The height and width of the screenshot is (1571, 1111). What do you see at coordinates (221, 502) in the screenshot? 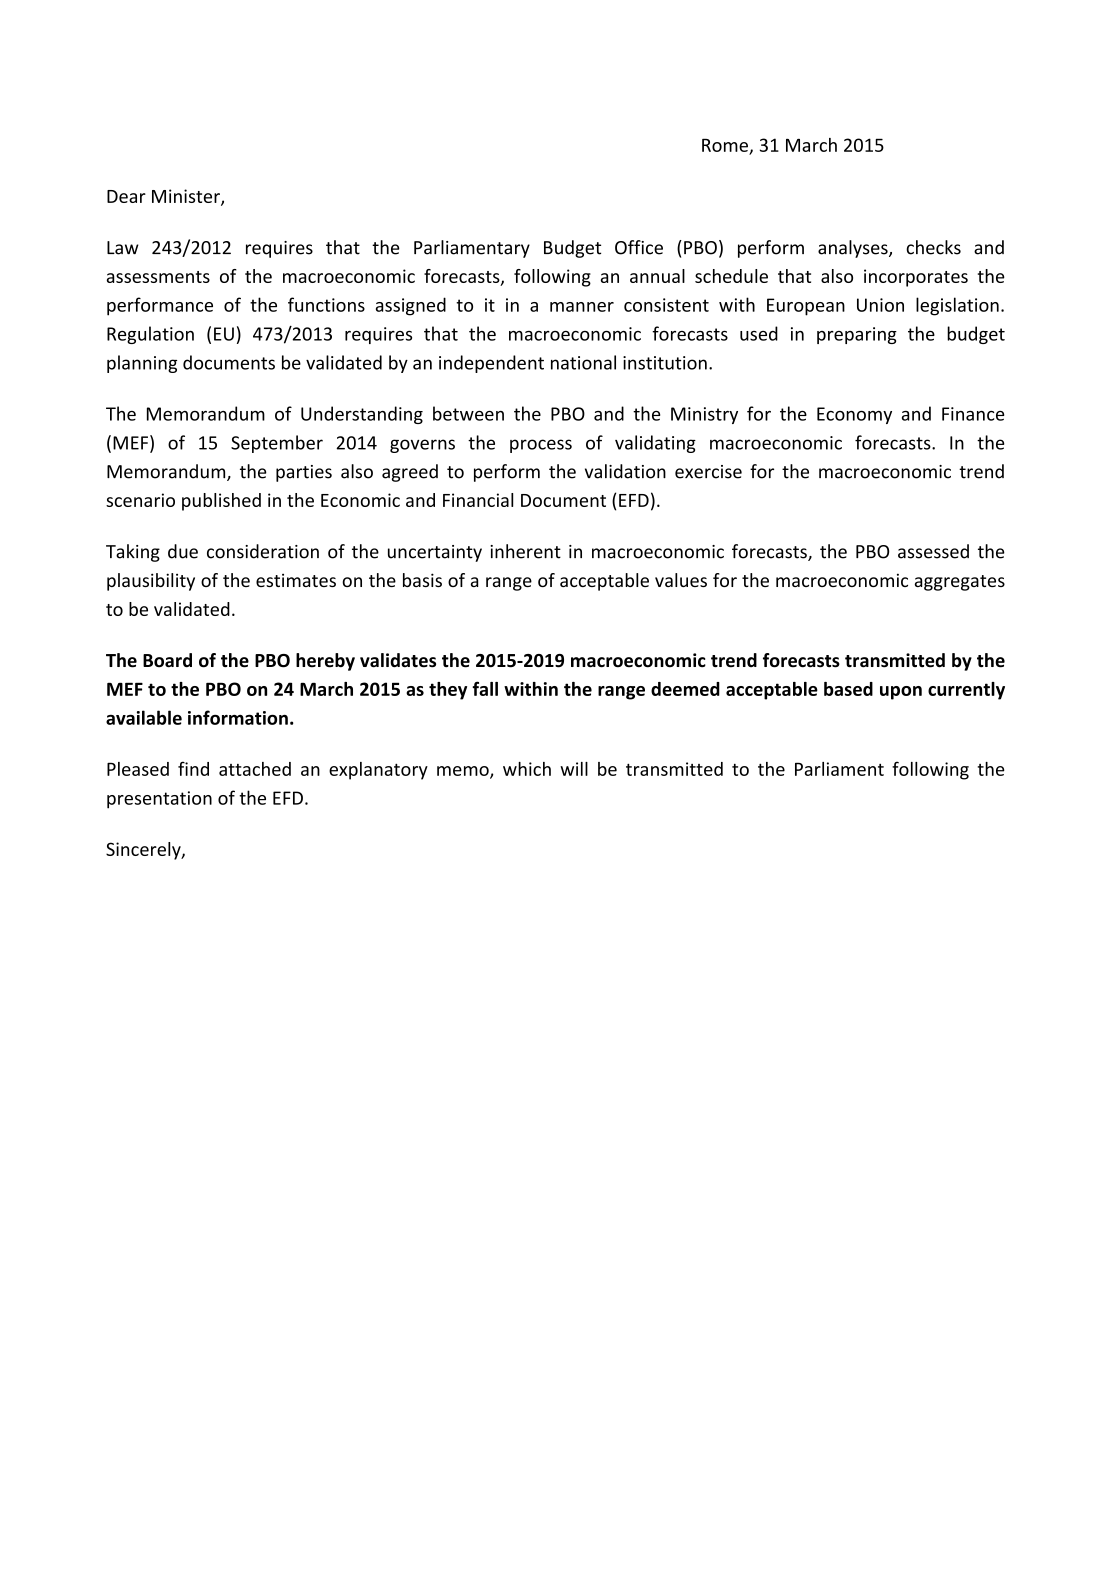
I see `published` at bounding box center [221, 502].
